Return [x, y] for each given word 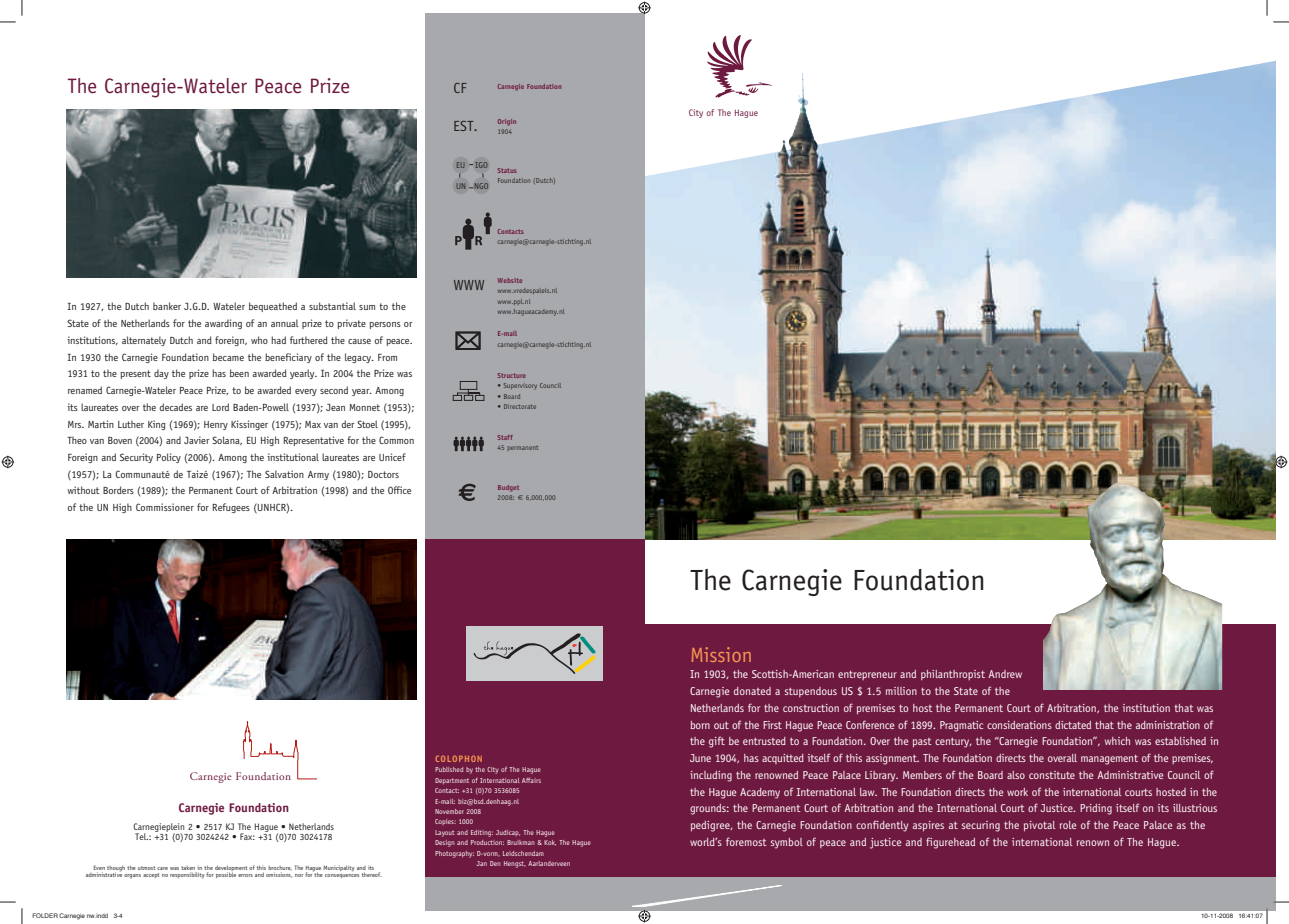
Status [507, 170]
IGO [481, 165]
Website [510, 280]
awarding [223, 324]
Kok [550, 843]
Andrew [1005, 674]
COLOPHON [459, 758]
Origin [507, 122]
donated [752, 691]
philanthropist [953, 675]
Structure [512, 375]
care [162, 868]
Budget [508, 488]
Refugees [231, 508]
